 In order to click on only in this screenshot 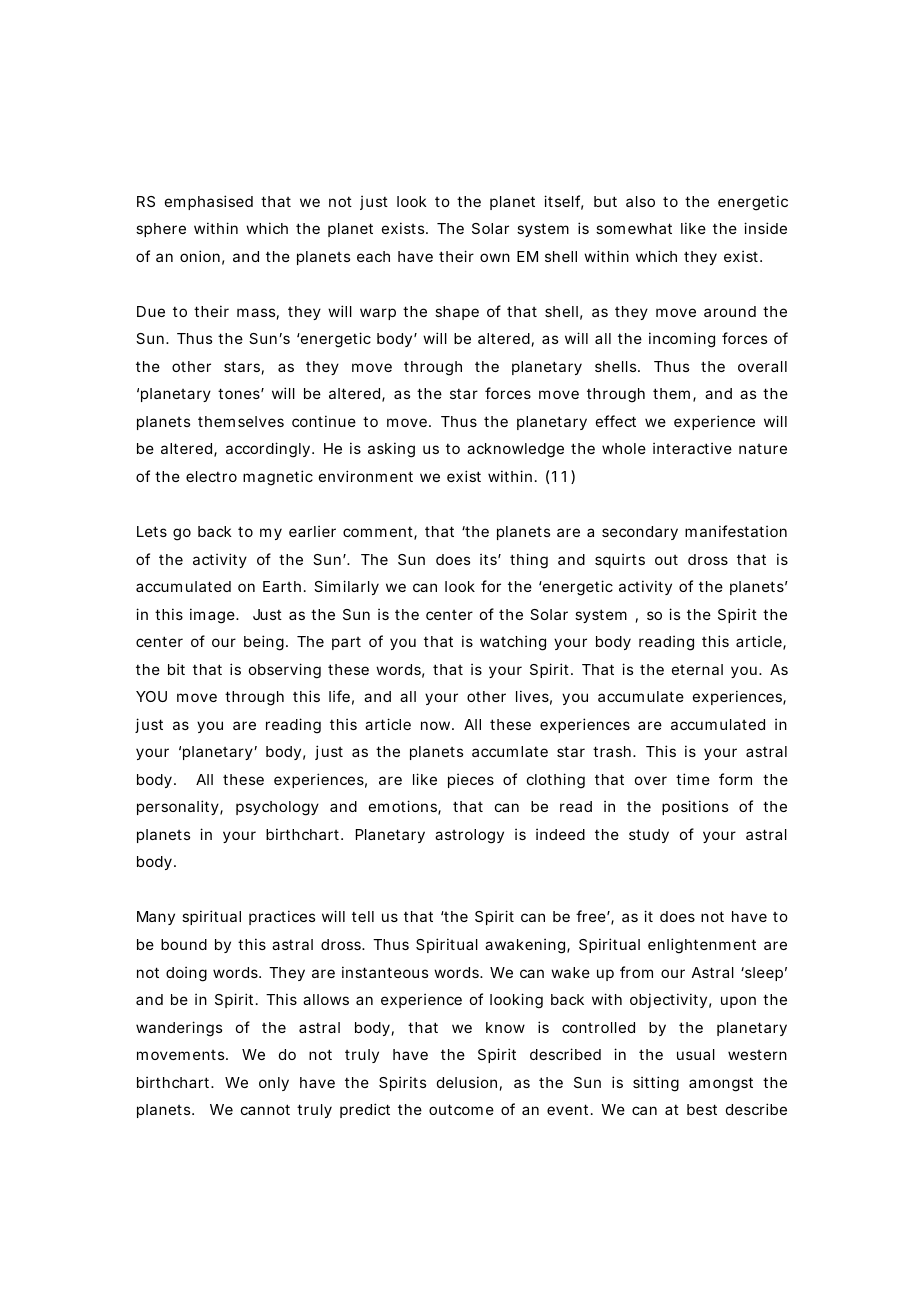, I will do `click(274, 1084)`.
